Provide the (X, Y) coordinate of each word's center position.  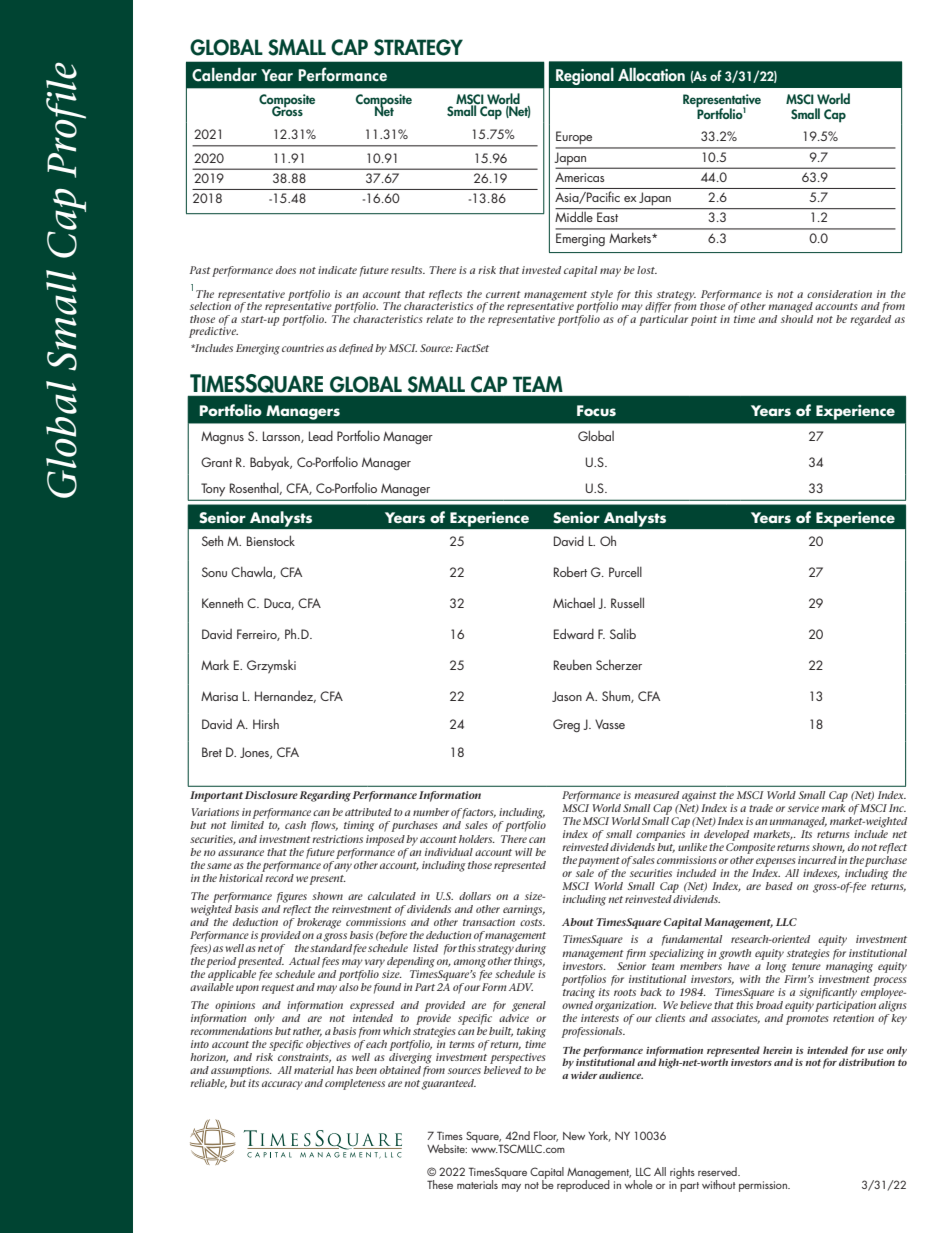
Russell (627, 602)
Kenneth (222, 603)
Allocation (651, 74)
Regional (585, 76)
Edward (574, 633)
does (286, 270)
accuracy (282, 1085)
